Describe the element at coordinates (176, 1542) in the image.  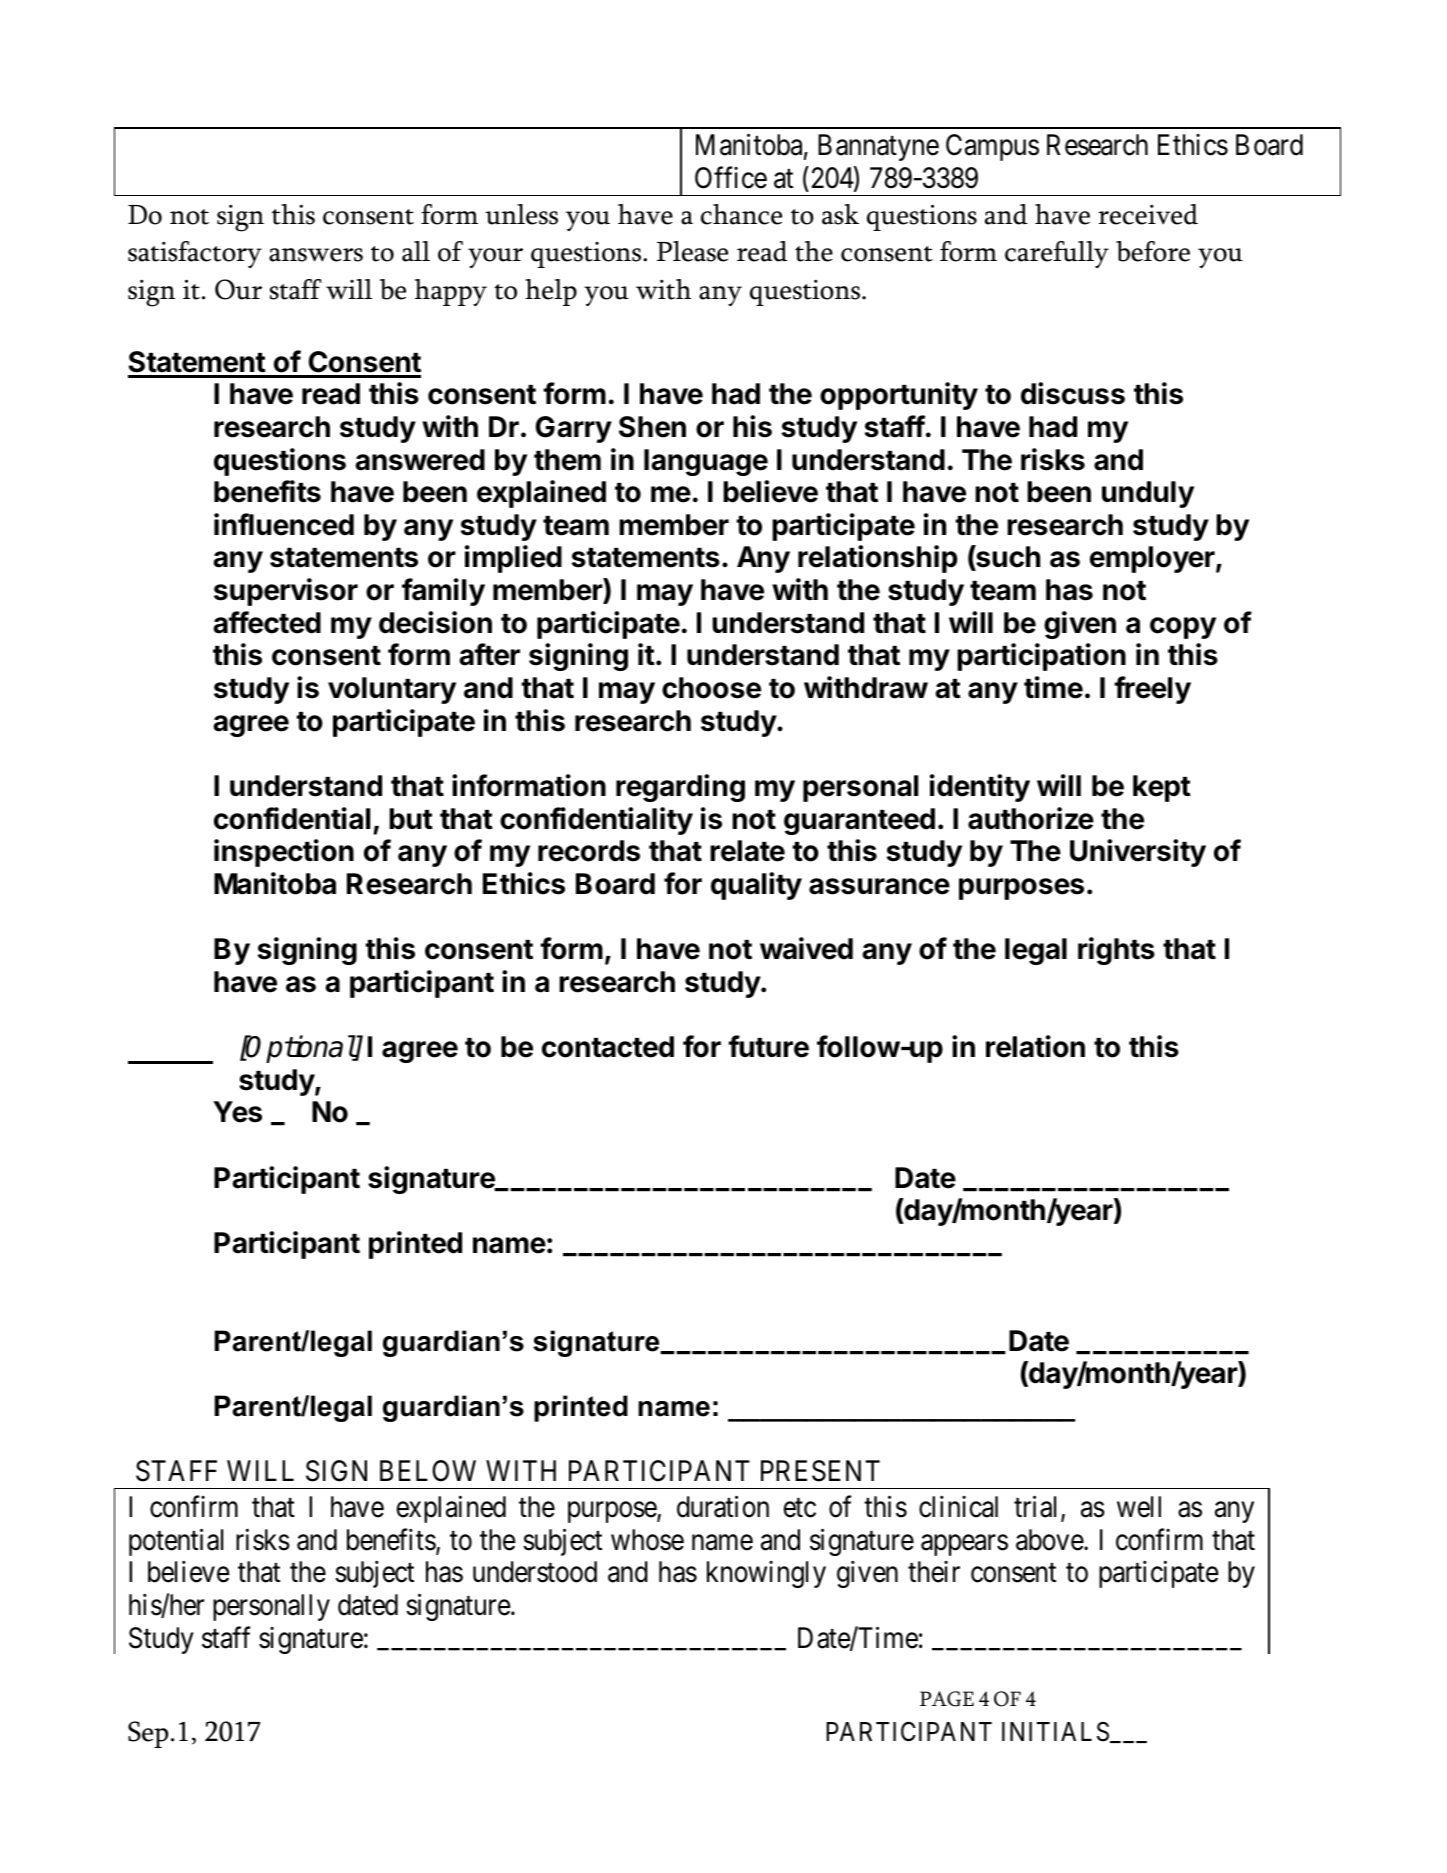
I see `potential` at that location.
